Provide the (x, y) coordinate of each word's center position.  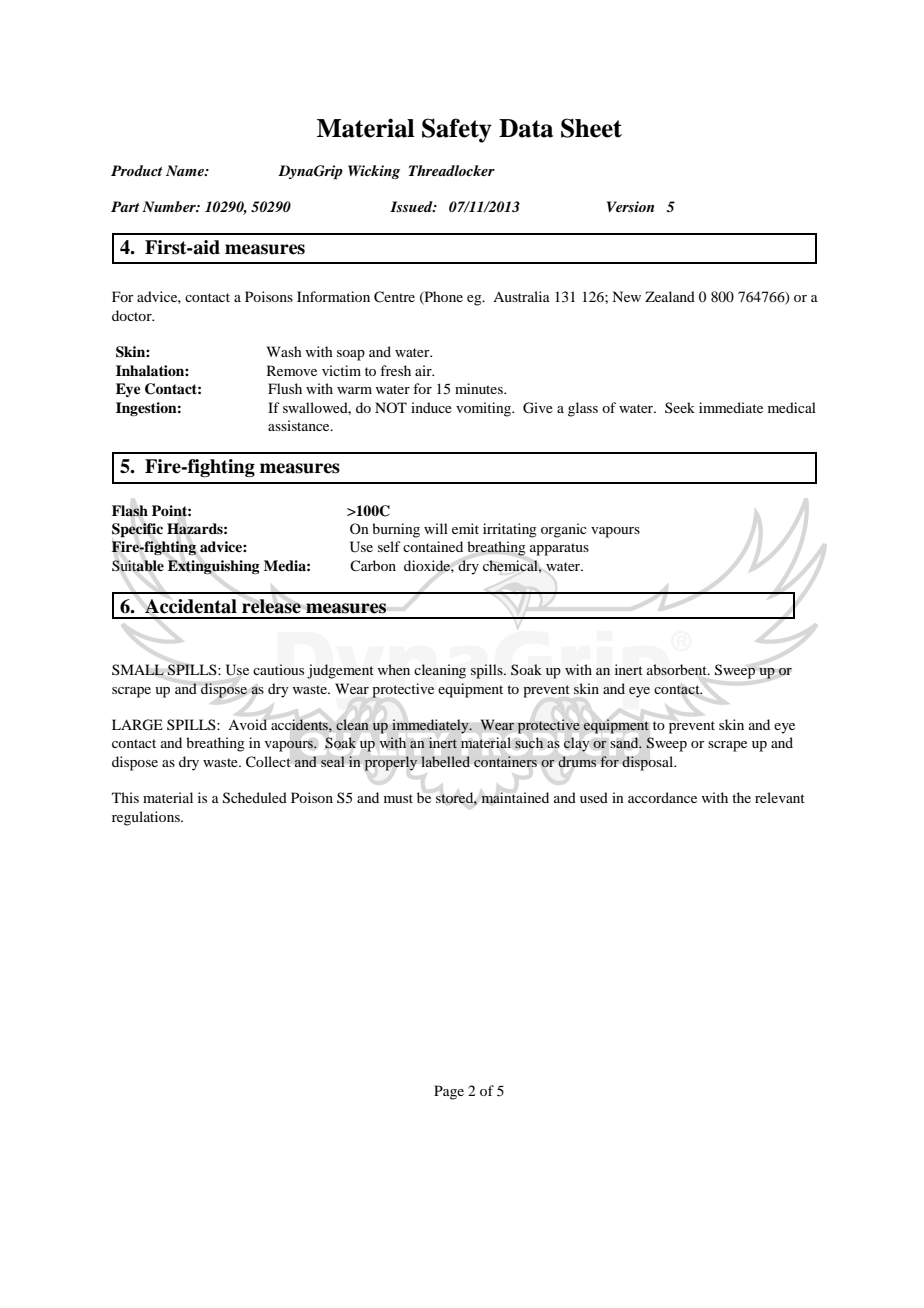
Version (630, 206)
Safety (457, 130)
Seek (680, 407)
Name (186, 170)
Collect (268, 762)
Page (449, 1092)
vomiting (485, 409)
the (741, 797)
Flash (130, 511)
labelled (445, 761)
